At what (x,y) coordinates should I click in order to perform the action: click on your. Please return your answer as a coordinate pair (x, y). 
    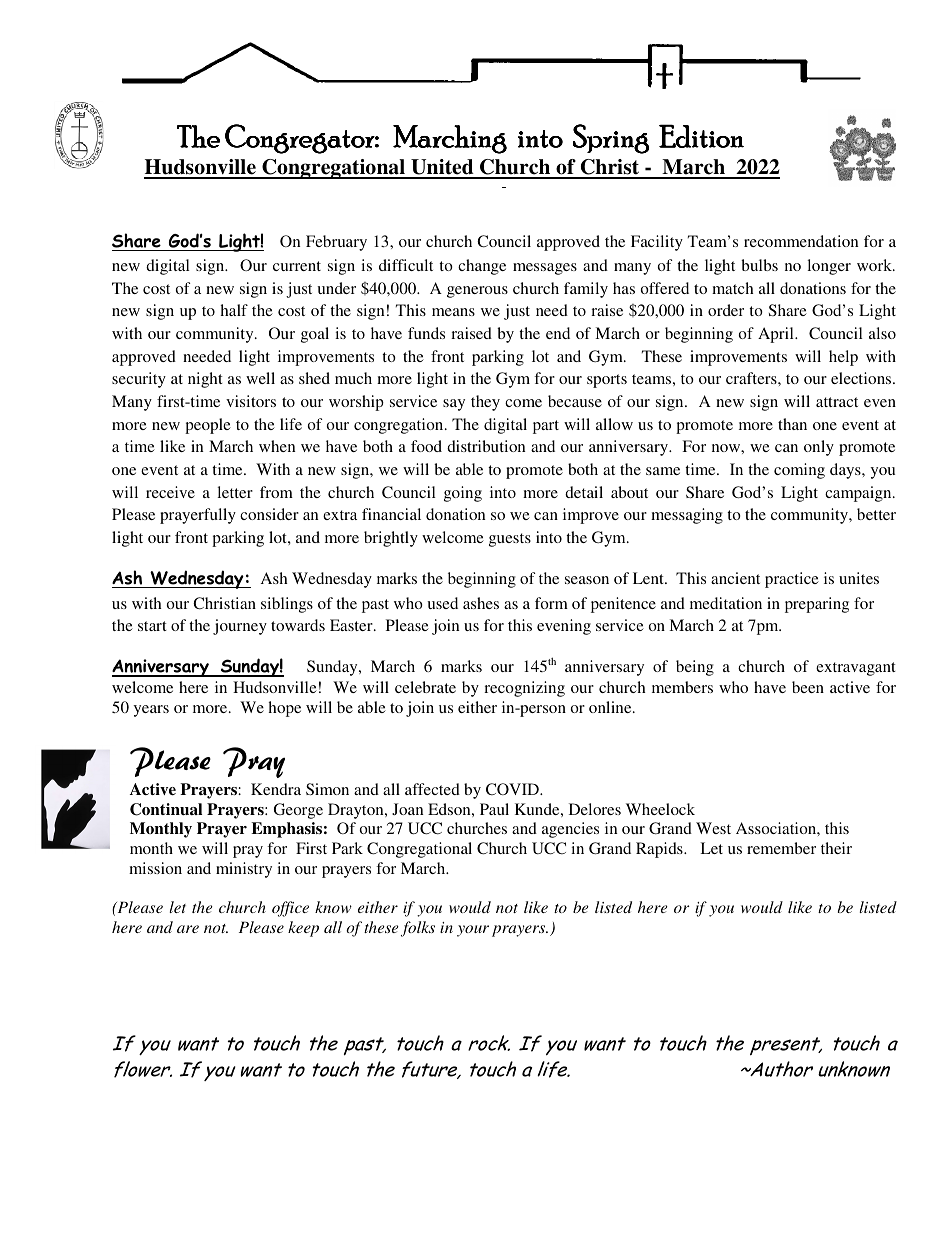
    Looking at the image, I should click on (473, 931).
